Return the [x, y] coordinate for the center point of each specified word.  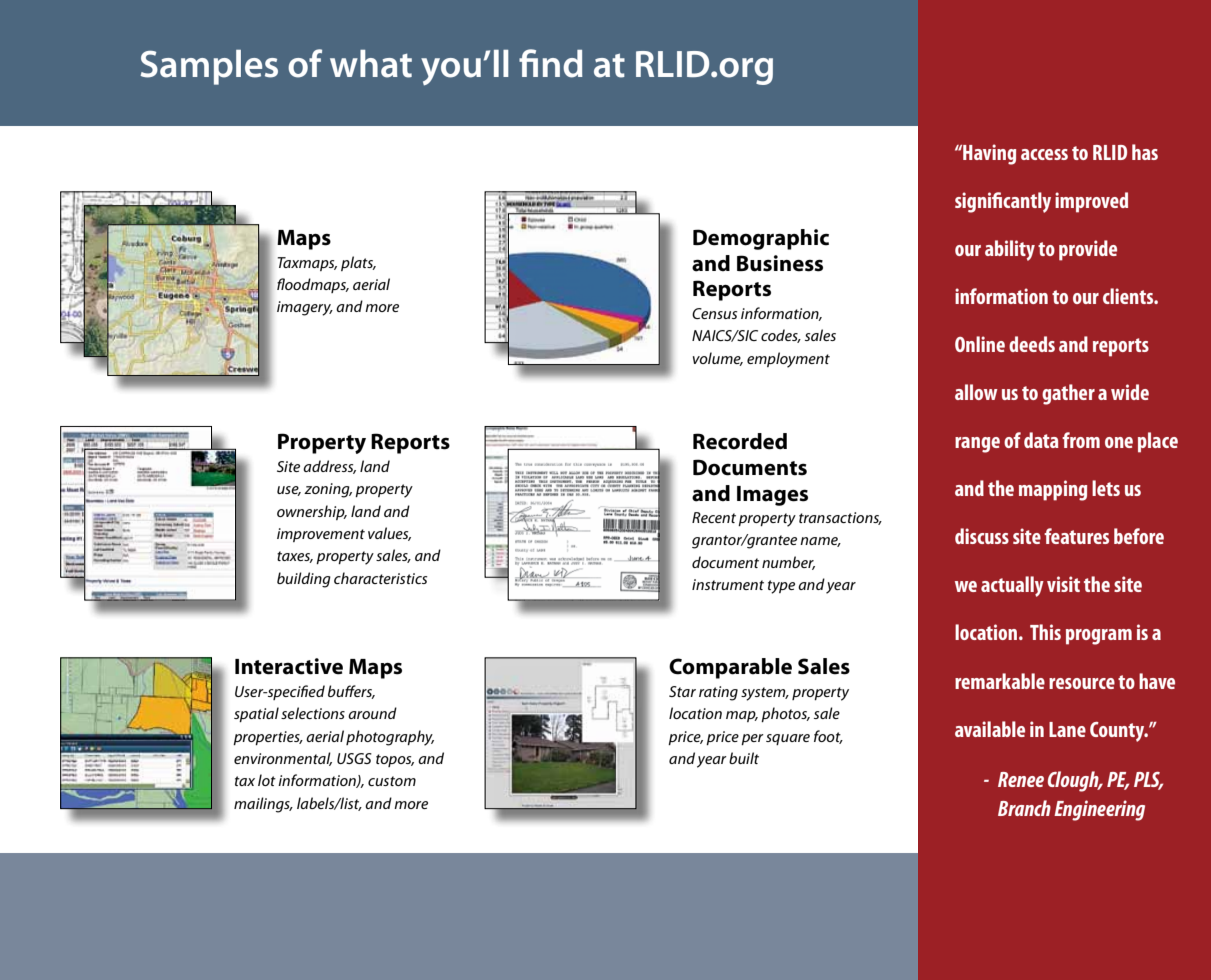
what [371, 64]
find [551, 63]
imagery [305, 308]
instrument [728, 584]
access [1044, 154]
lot [267, 780]
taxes [295, 557]
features [1076, 536]
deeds [1032, 344]
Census [715, 313]
